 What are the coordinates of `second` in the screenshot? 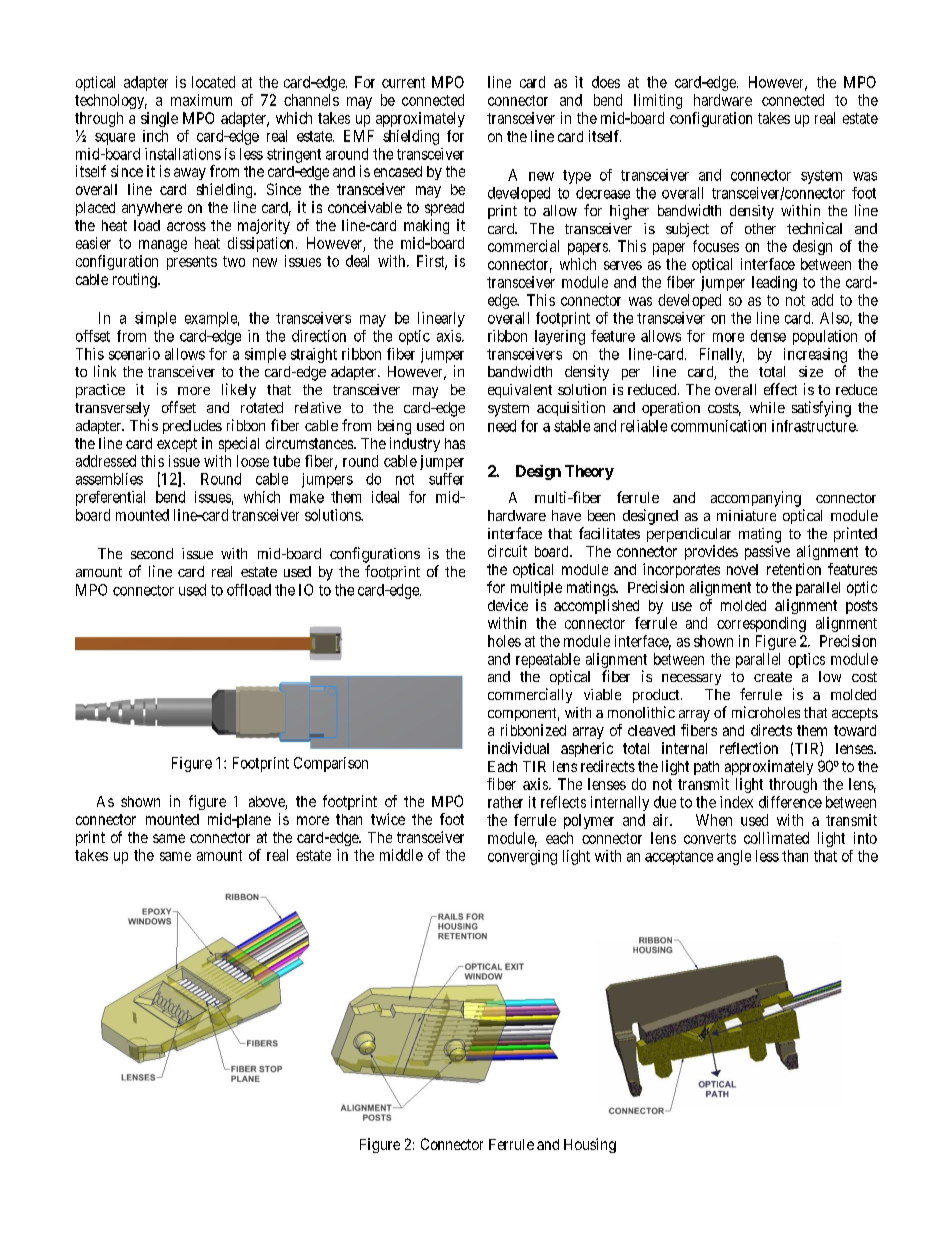 It's located at (152, 553).
